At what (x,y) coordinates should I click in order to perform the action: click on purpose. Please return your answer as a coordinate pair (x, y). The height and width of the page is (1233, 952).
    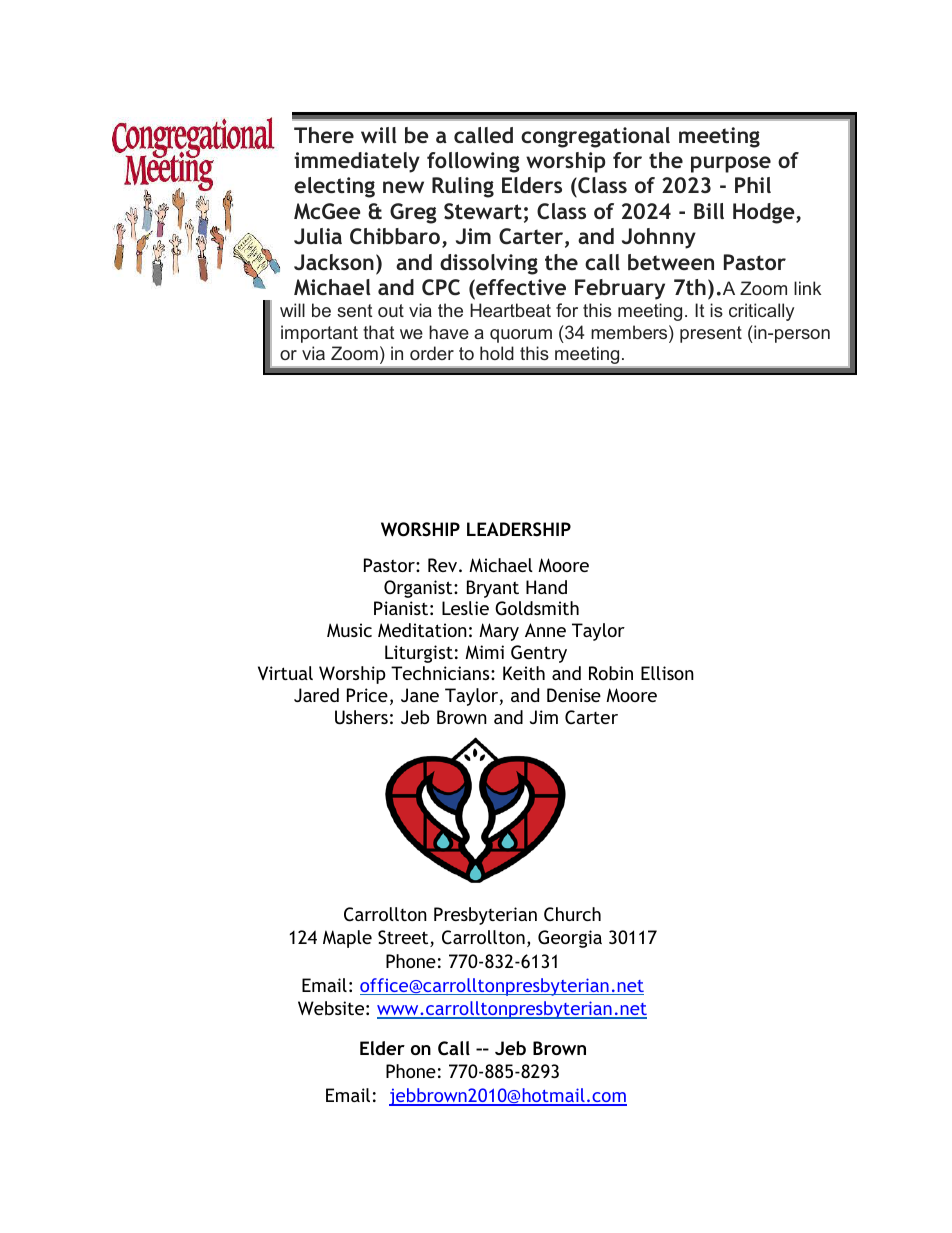
    Looking at the image, I should click on (731, 164).
